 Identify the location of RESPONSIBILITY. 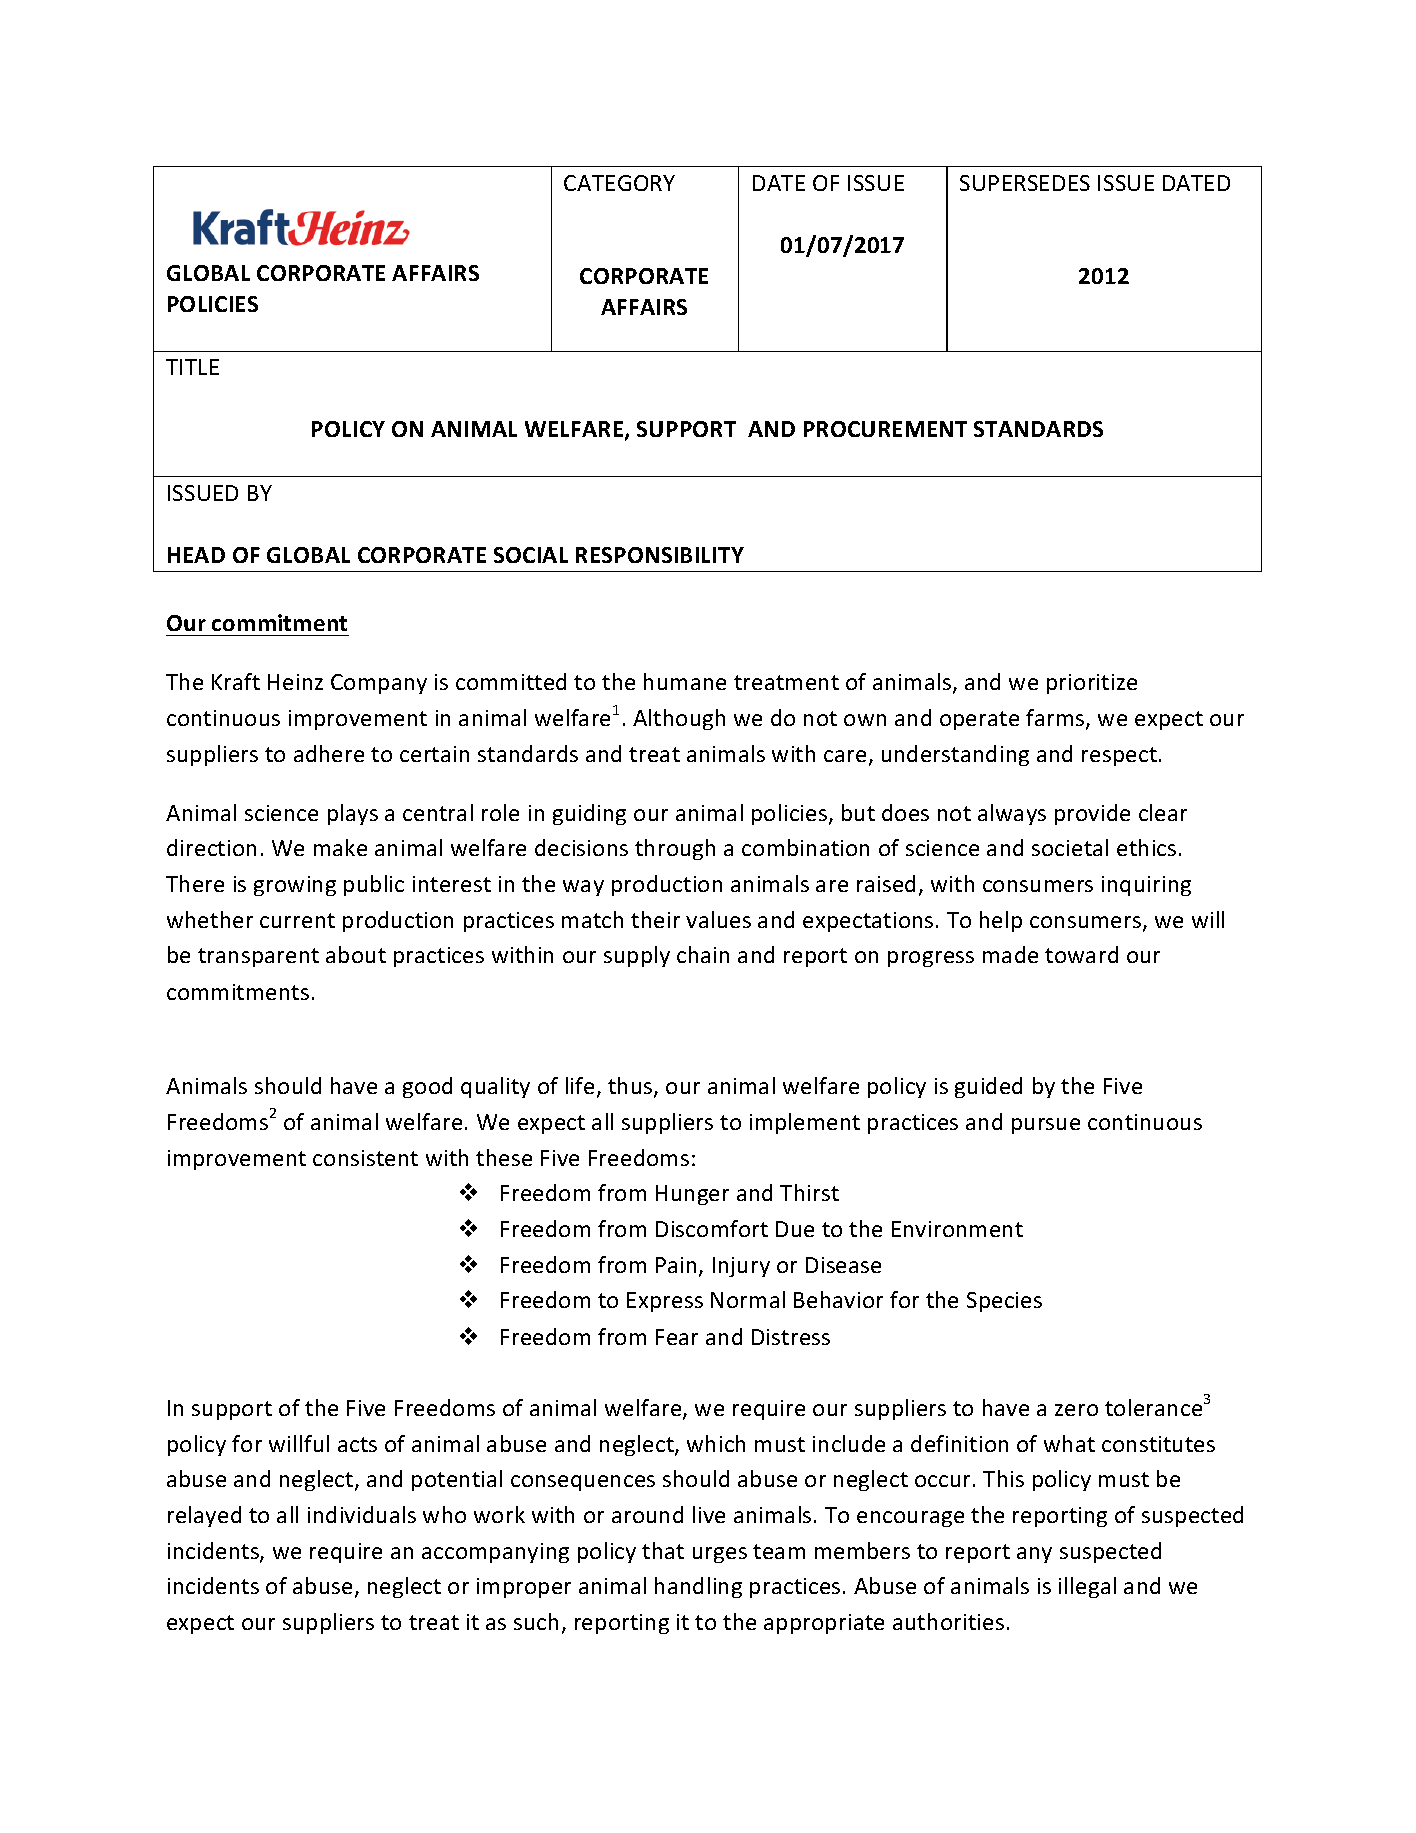
(660, 555).
